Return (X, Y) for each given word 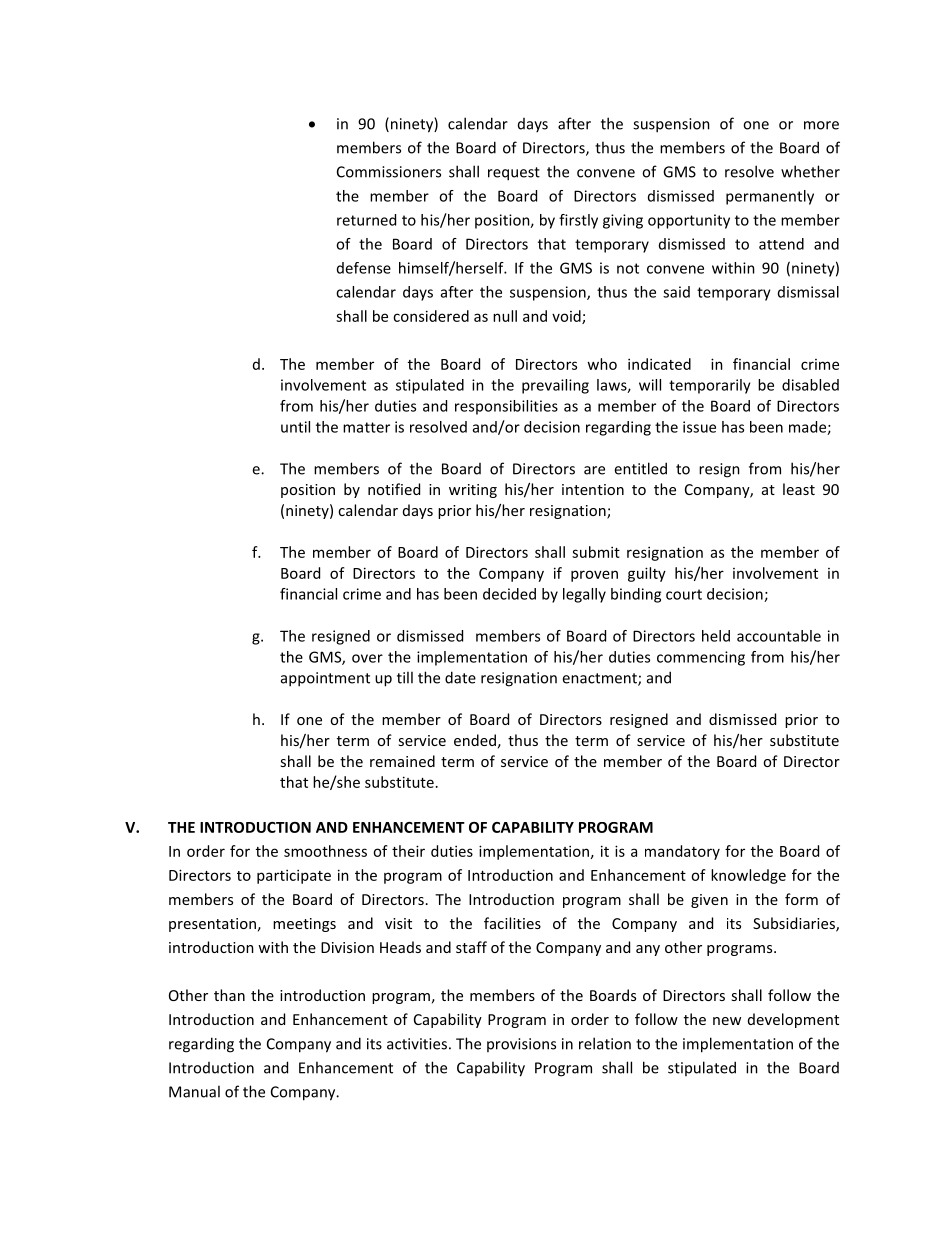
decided (509, 594)
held (716, 636)
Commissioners (389, 172)
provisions (521, 1045)
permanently (770, 197)
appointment (325, 679)
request (514, 174)
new (727, 1021)
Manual (194, 1091)
